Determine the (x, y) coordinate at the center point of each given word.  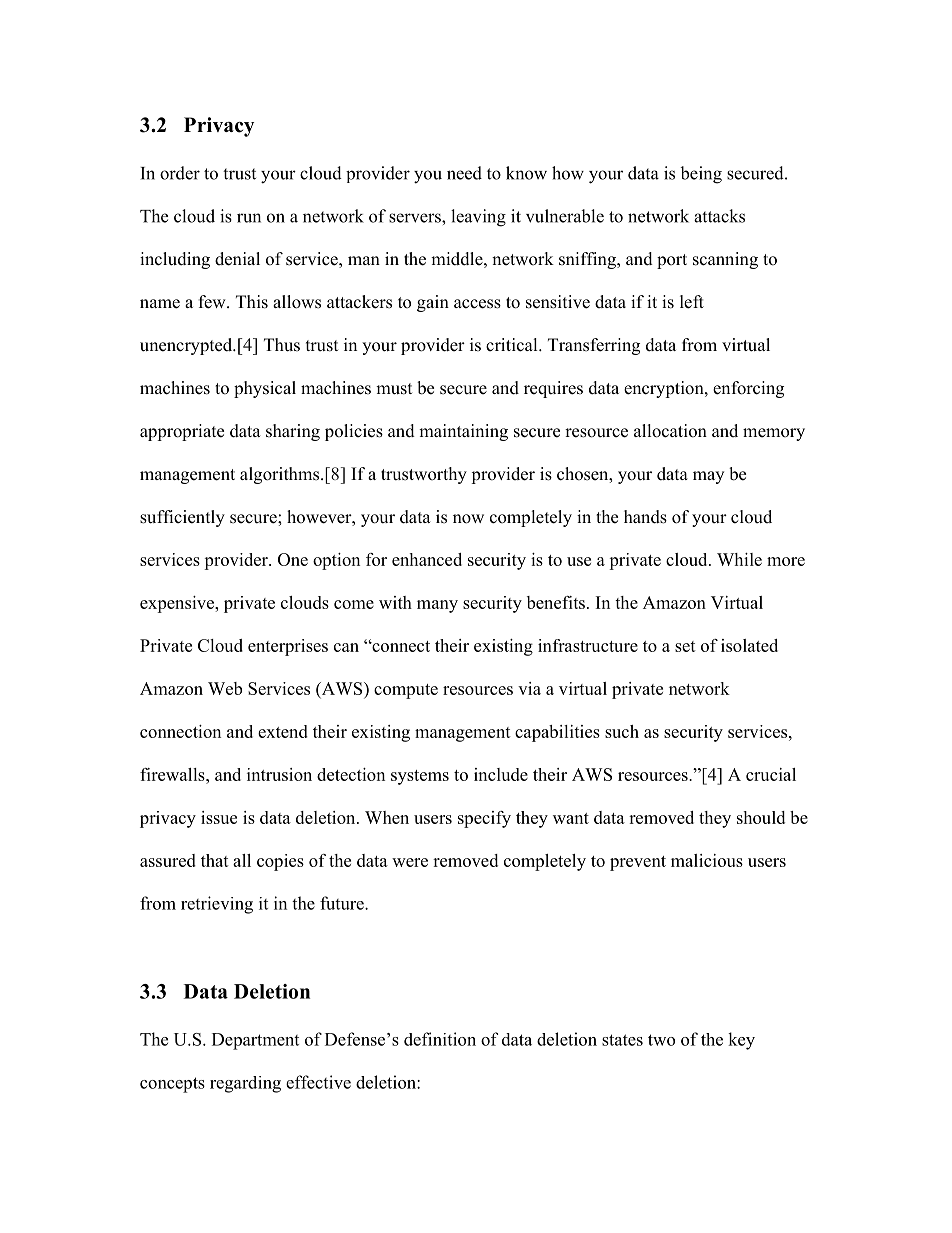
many (437, 606)
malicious (707, 860)
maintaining (463, 432)
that (215, 860)
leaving (478, 218)
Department (255, 1041)
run (249, 218)
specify (484, 819)
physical (265, 389)
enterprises (288, 647)
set (685, 646)
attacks (719, 216)
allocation (670, 431)
